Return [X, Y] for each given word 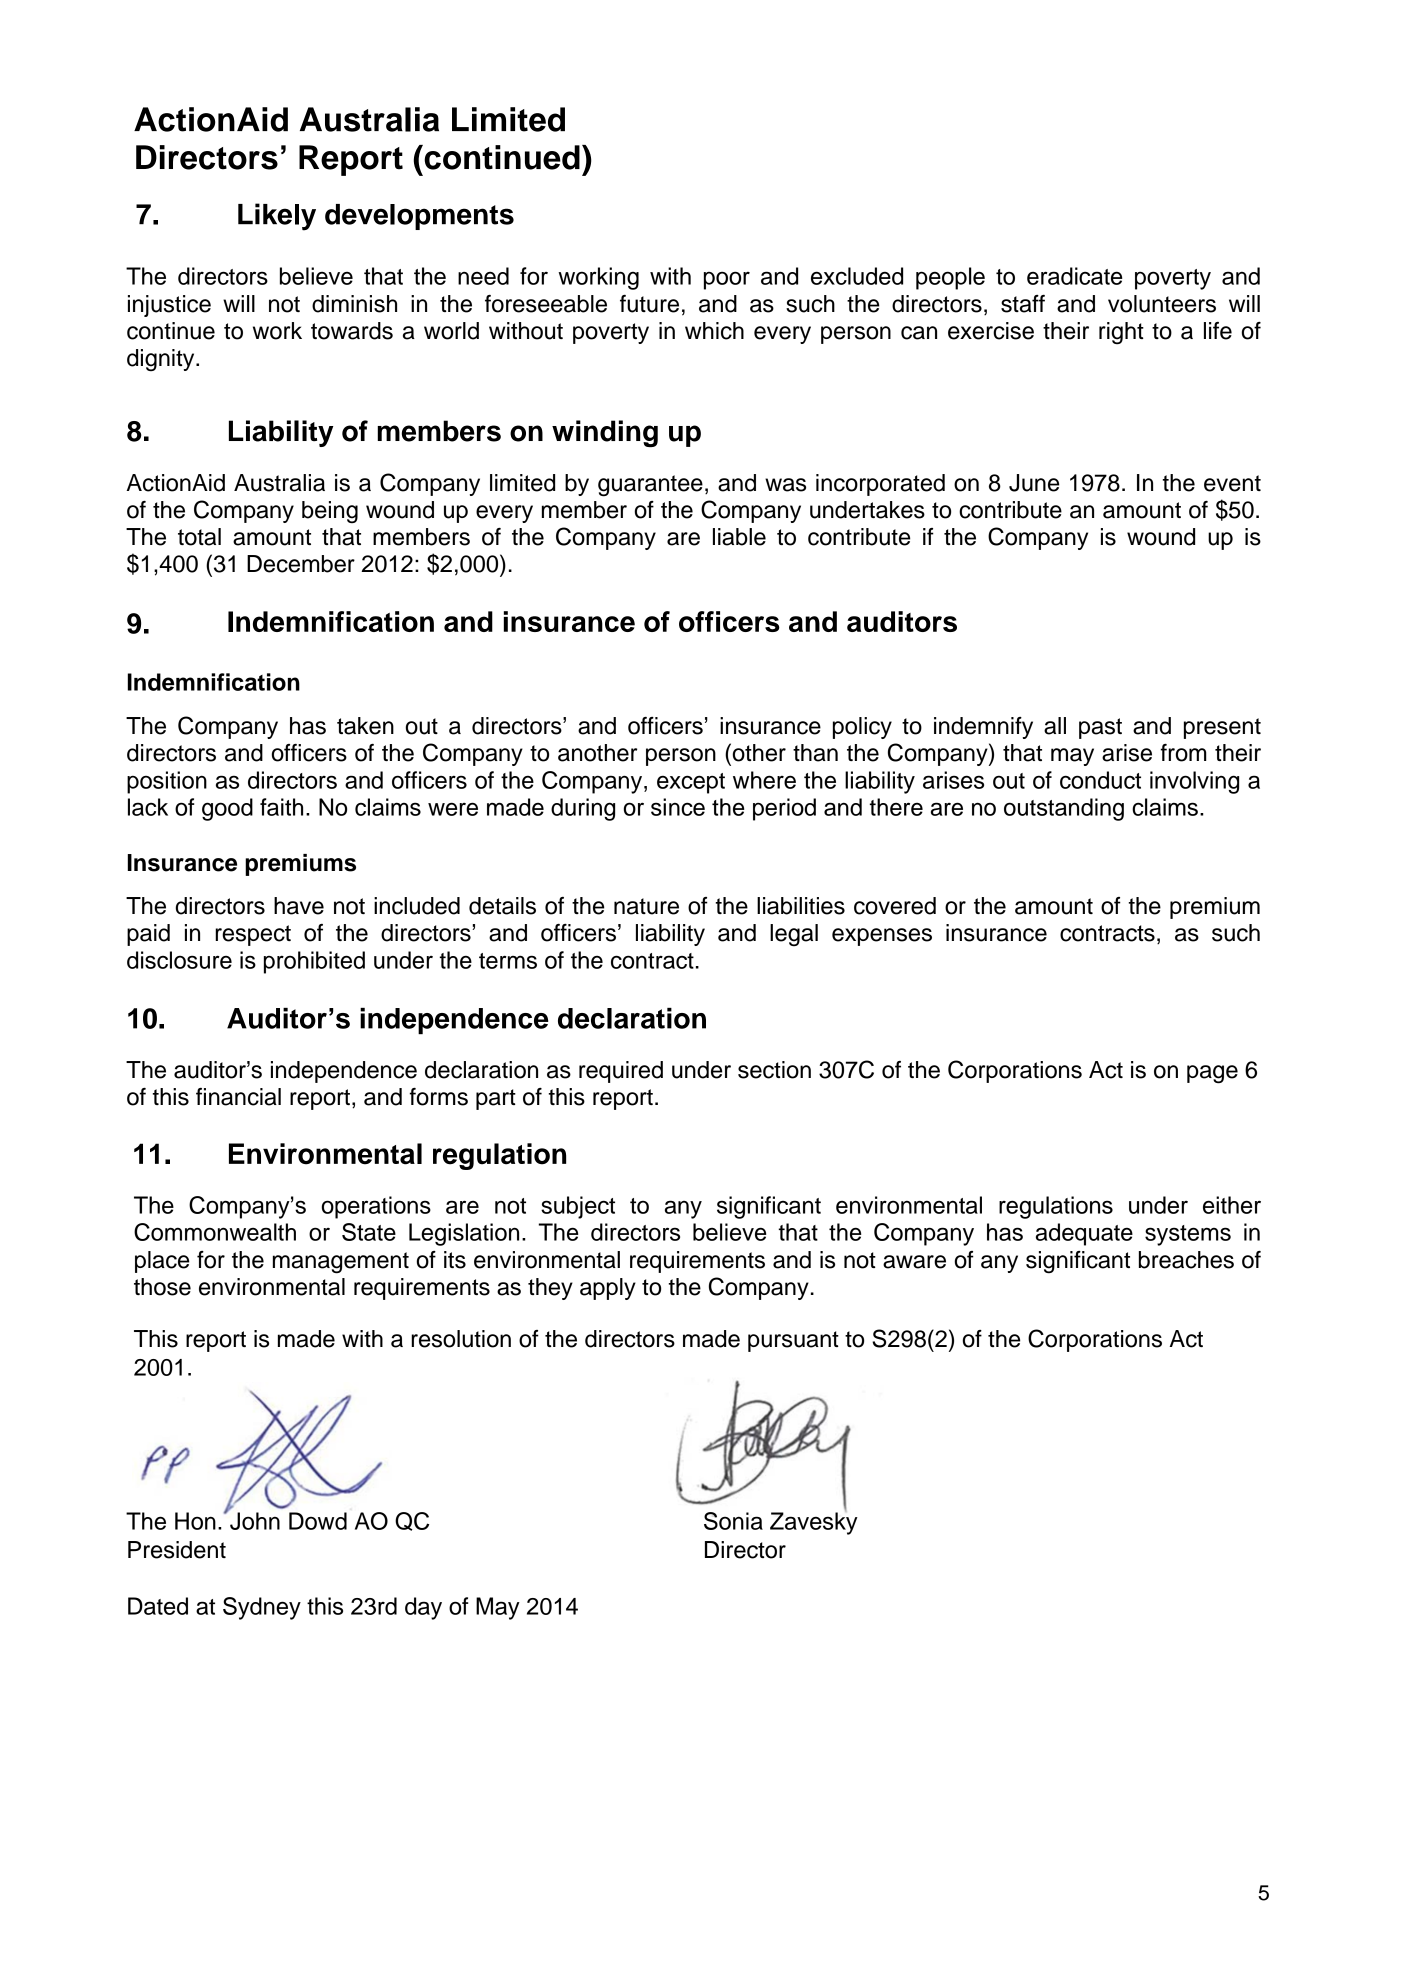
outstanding [1064, 809]
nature [646, 906]
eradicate [1074, 276]
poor [727, 280]
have [299, 906]
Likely [277, 217]
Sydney [262, 1608]
